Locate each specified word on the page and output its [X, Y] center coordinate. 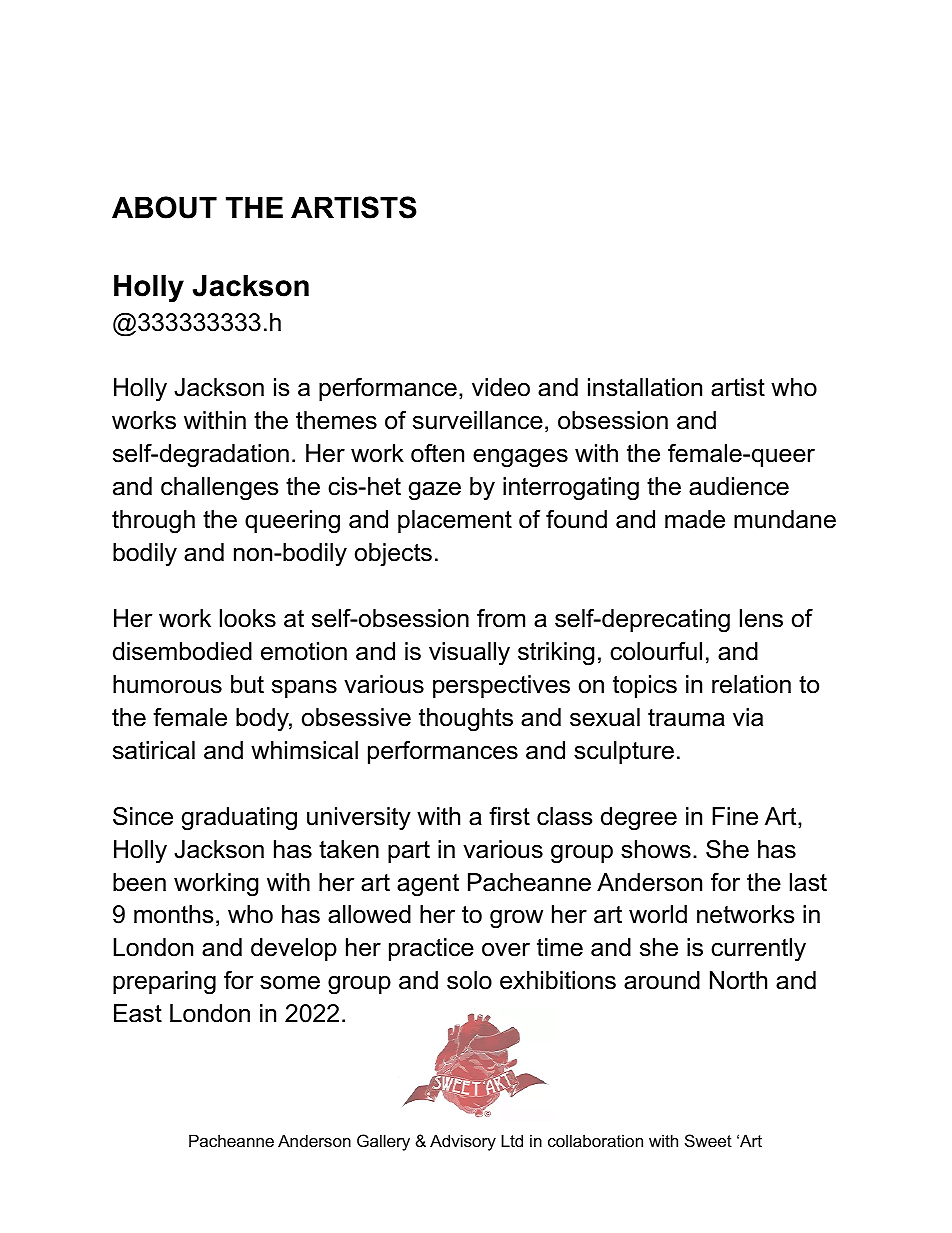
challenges [219, 489]
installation [645, 387]
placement [455, 521]
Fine [735, 816]
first [509, 816]
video [501, 387]
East [138, 1013]
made [695, 519]
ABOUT [164, 207]
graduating [239, 819]
